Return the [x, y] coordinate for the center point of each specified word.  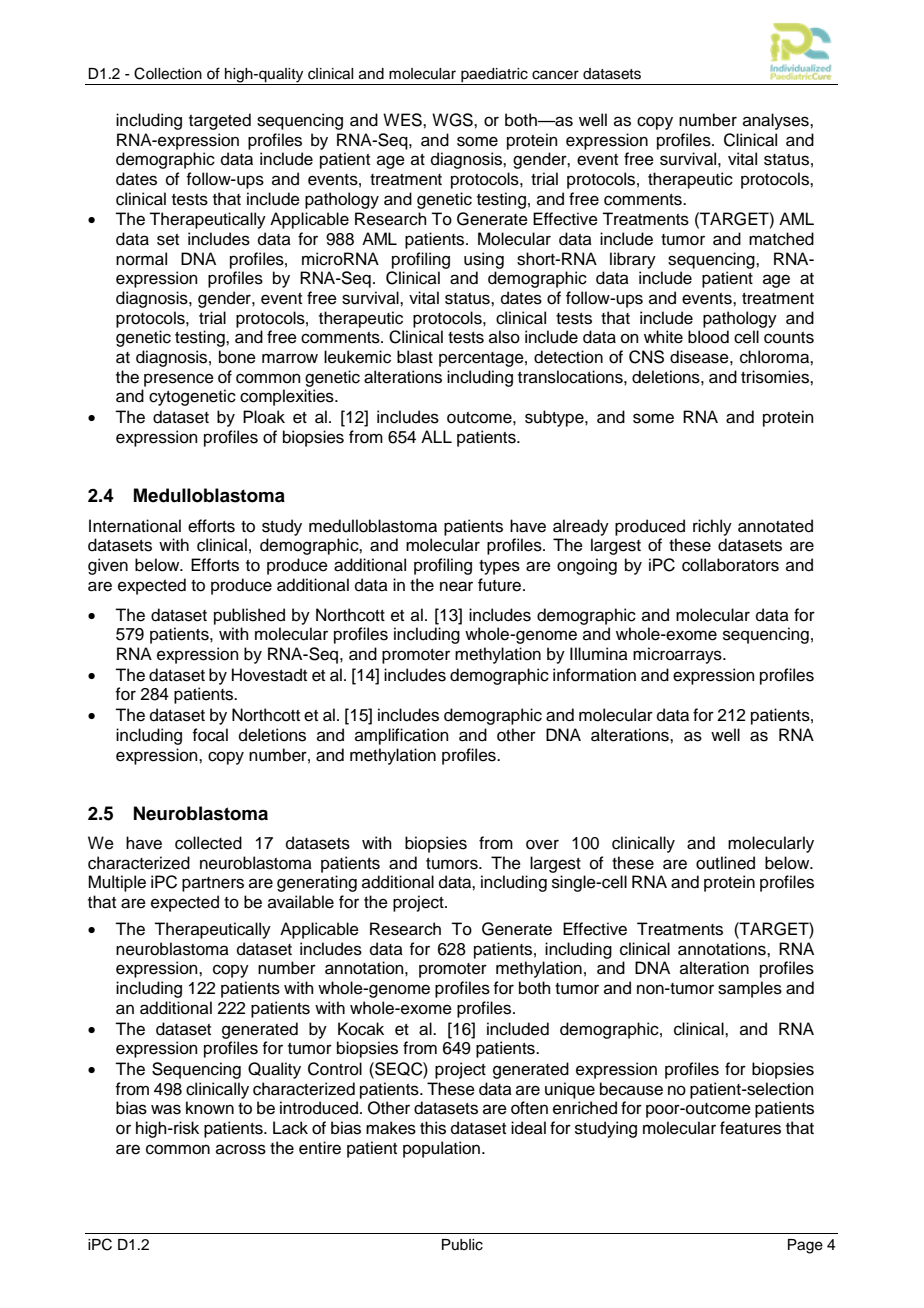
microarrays [678, 655]
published [249, 616]
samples [750, 989]
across [241, 1149]
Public [462, 1245]
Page [805, 1246]
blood [708, 337]
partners [213, 884]
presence [179, 380]
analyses [777, 121]
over [542, 844]
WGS [453, 120]
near [456, 586]
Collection [168, 73]
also [504, 337]
